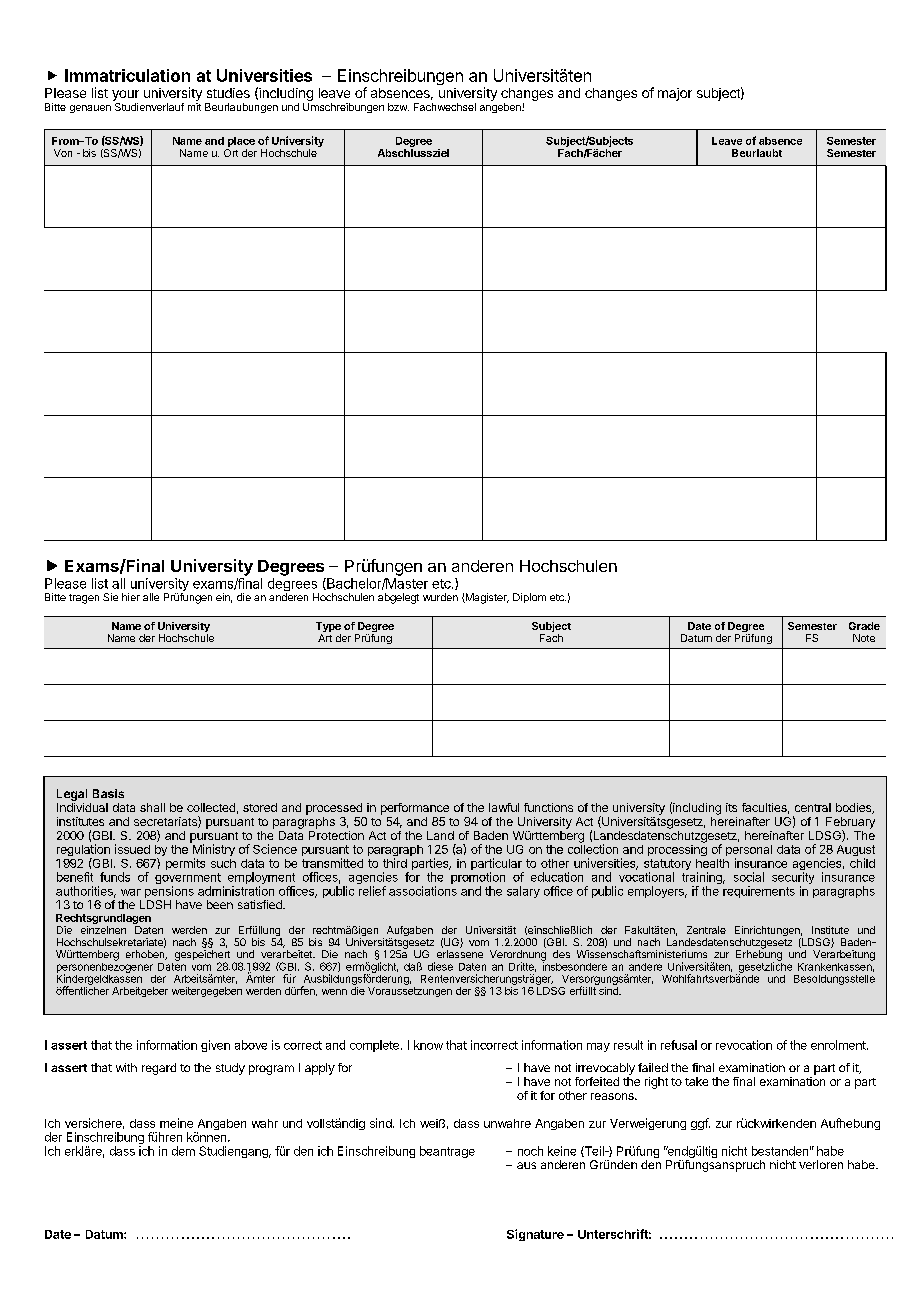  I want to click on Type, so click(328, 628).
